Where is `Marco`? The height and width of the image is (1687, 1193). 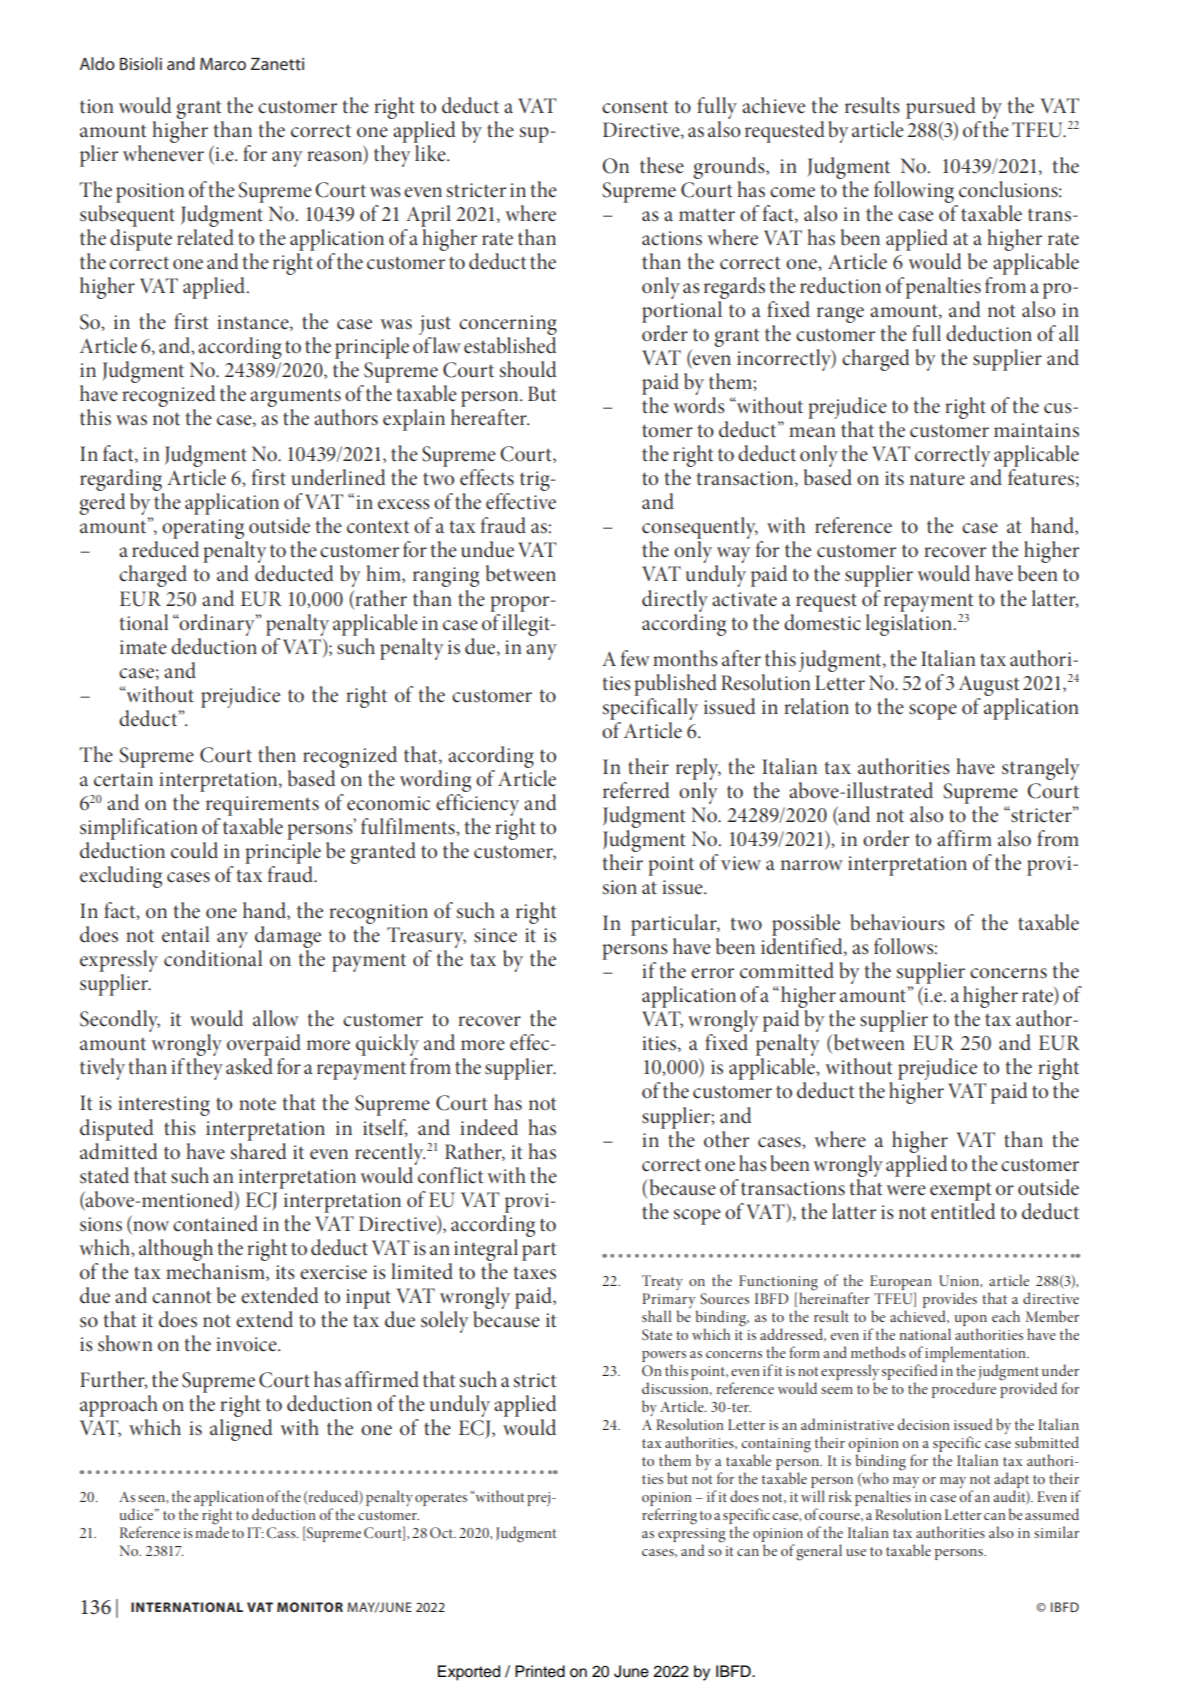 Marco is located at coordinates (223, 64).
